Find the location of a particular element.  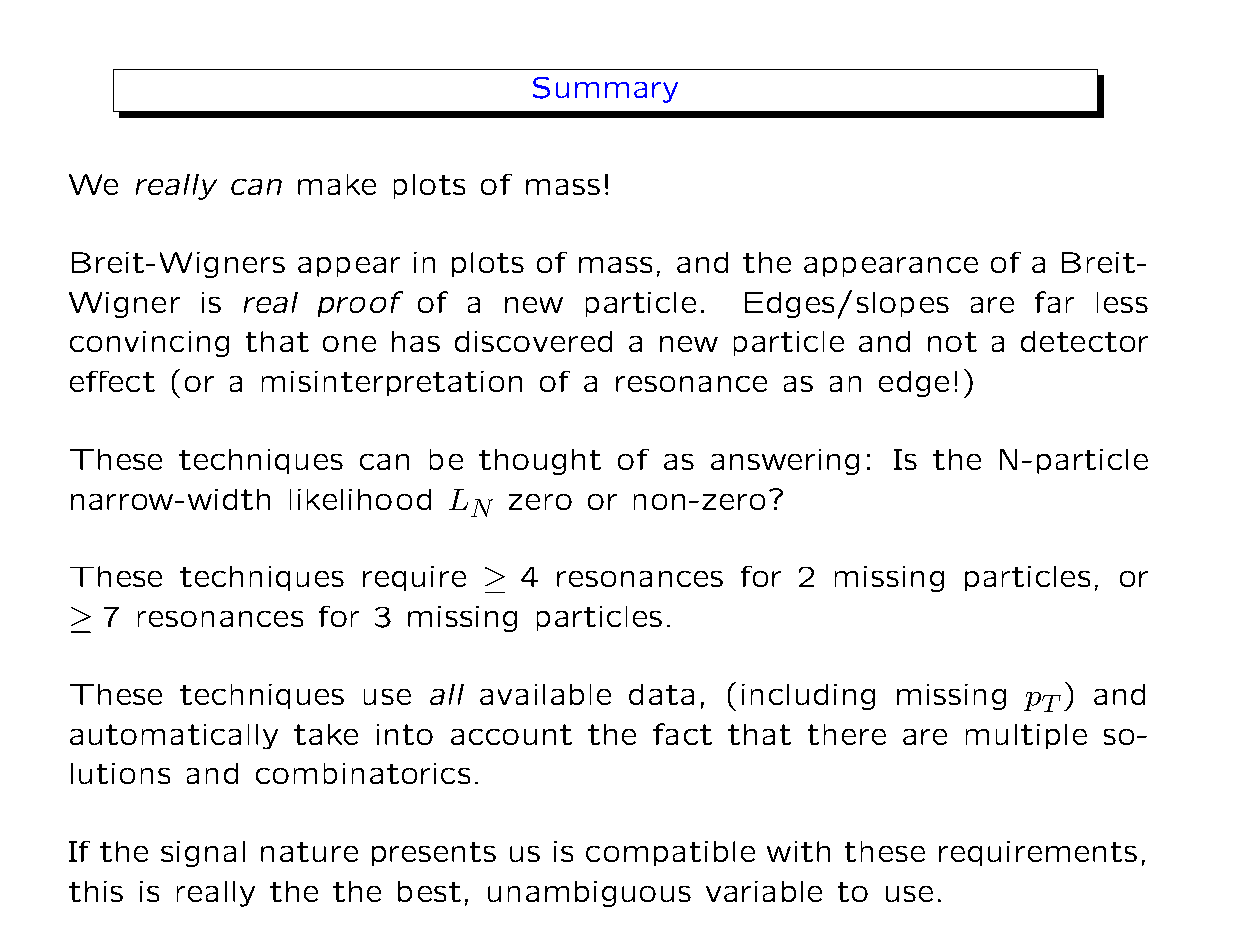

far is located at coordinates (1054, 302).
